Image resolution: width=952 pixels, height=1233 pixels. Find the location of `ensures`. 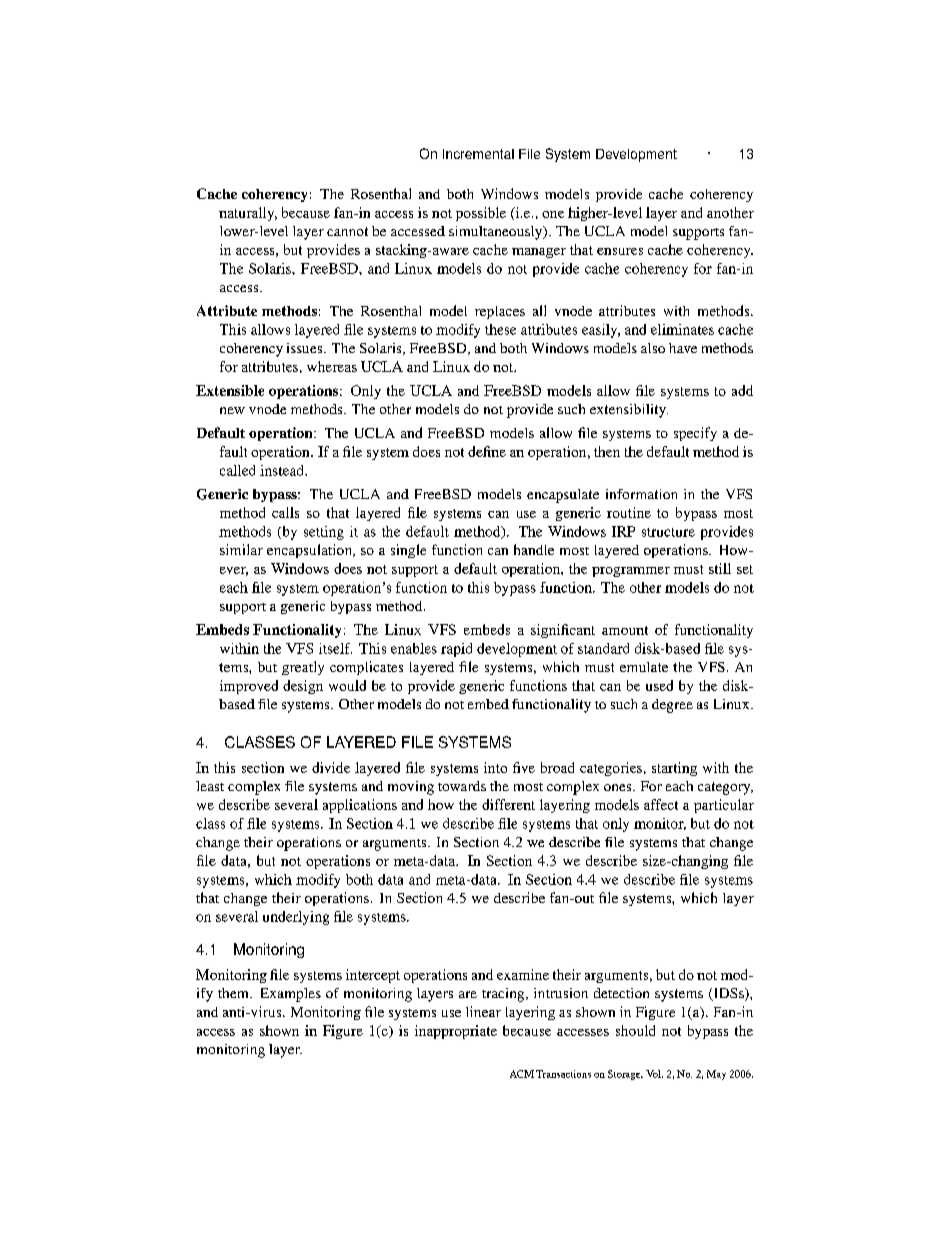

ensures is located at coordinates (620, 251).
